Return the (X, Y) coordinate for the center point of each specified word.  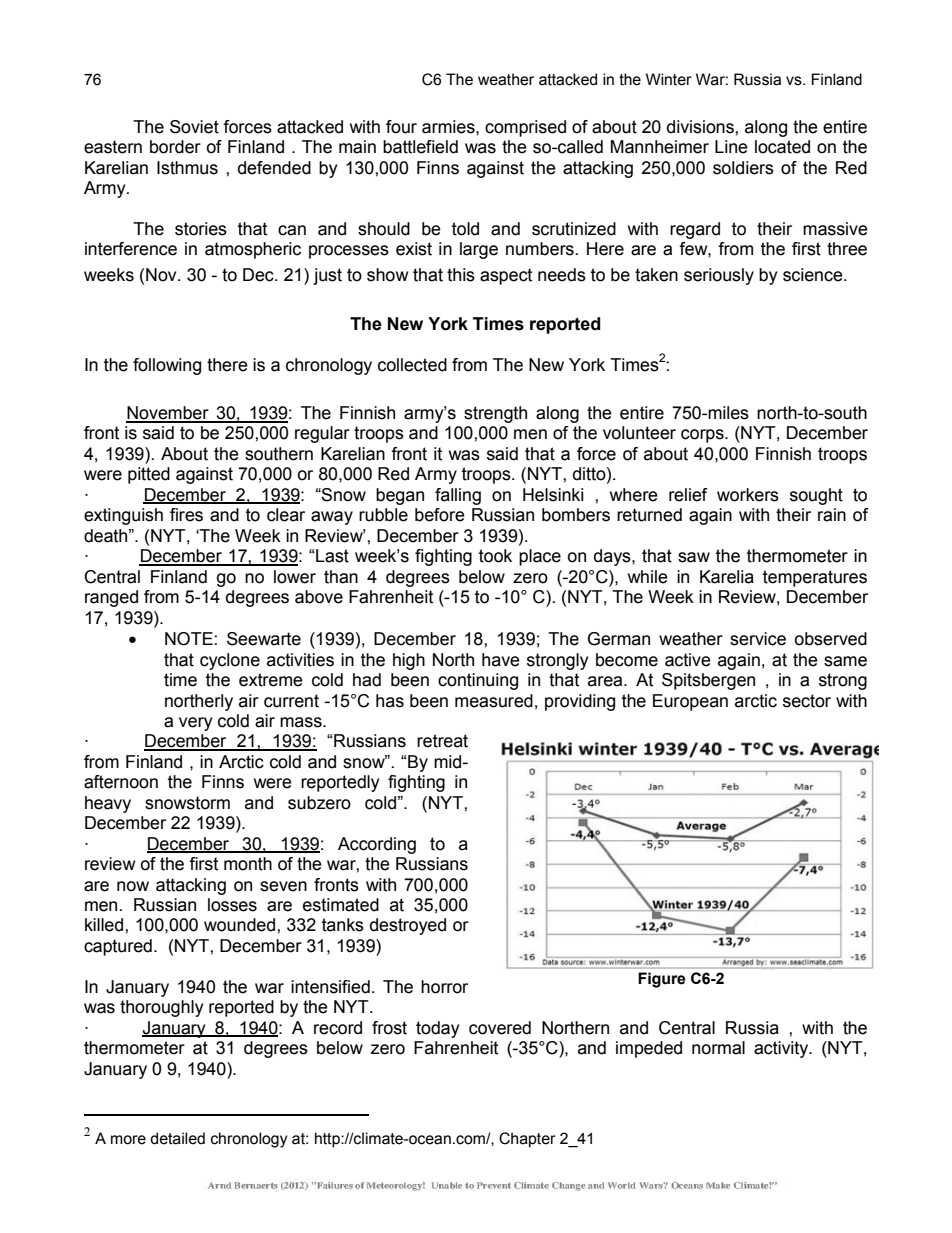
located (782, 147)
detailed (177, 1138)
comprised (525, 128)
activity (782, 1049)
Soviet (194, 127)
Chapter (527, 1140)
